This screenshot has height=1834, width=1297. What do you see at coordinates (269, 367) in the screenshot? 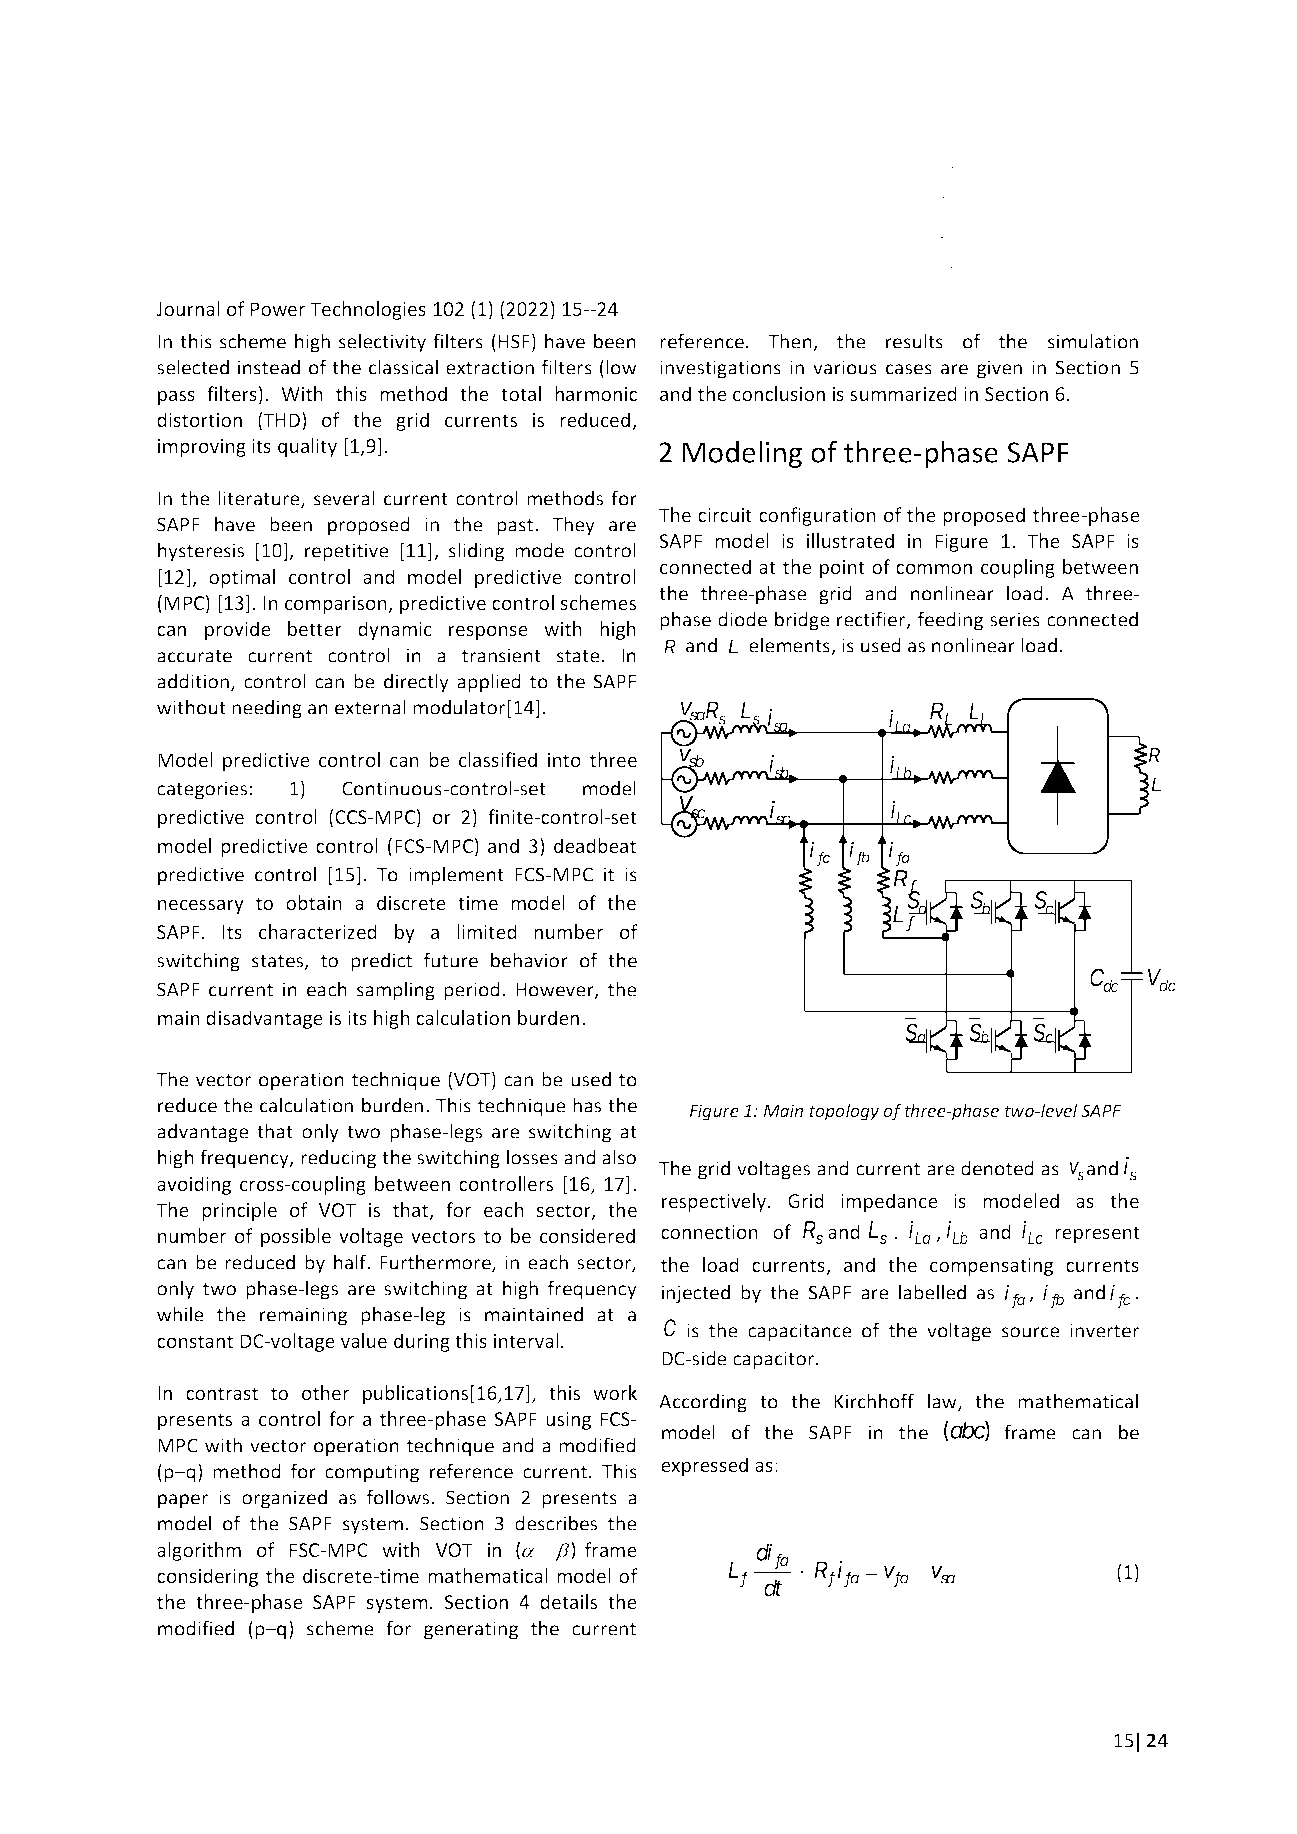
I see `instead` at bounding box center [269, 367].
